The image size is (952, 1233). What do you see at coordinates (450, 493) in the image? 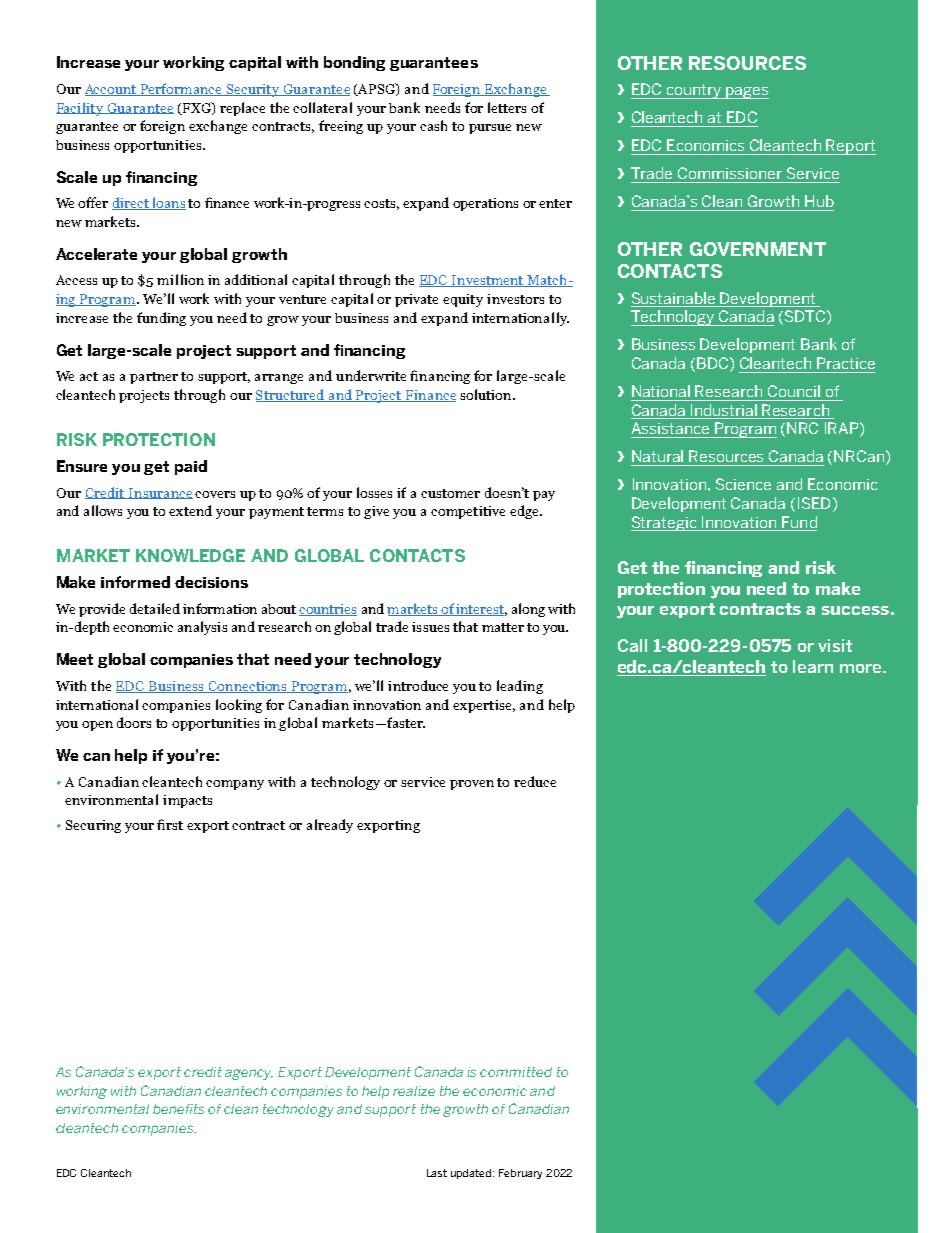
I see `customer` at bounding box center [450, 493].
